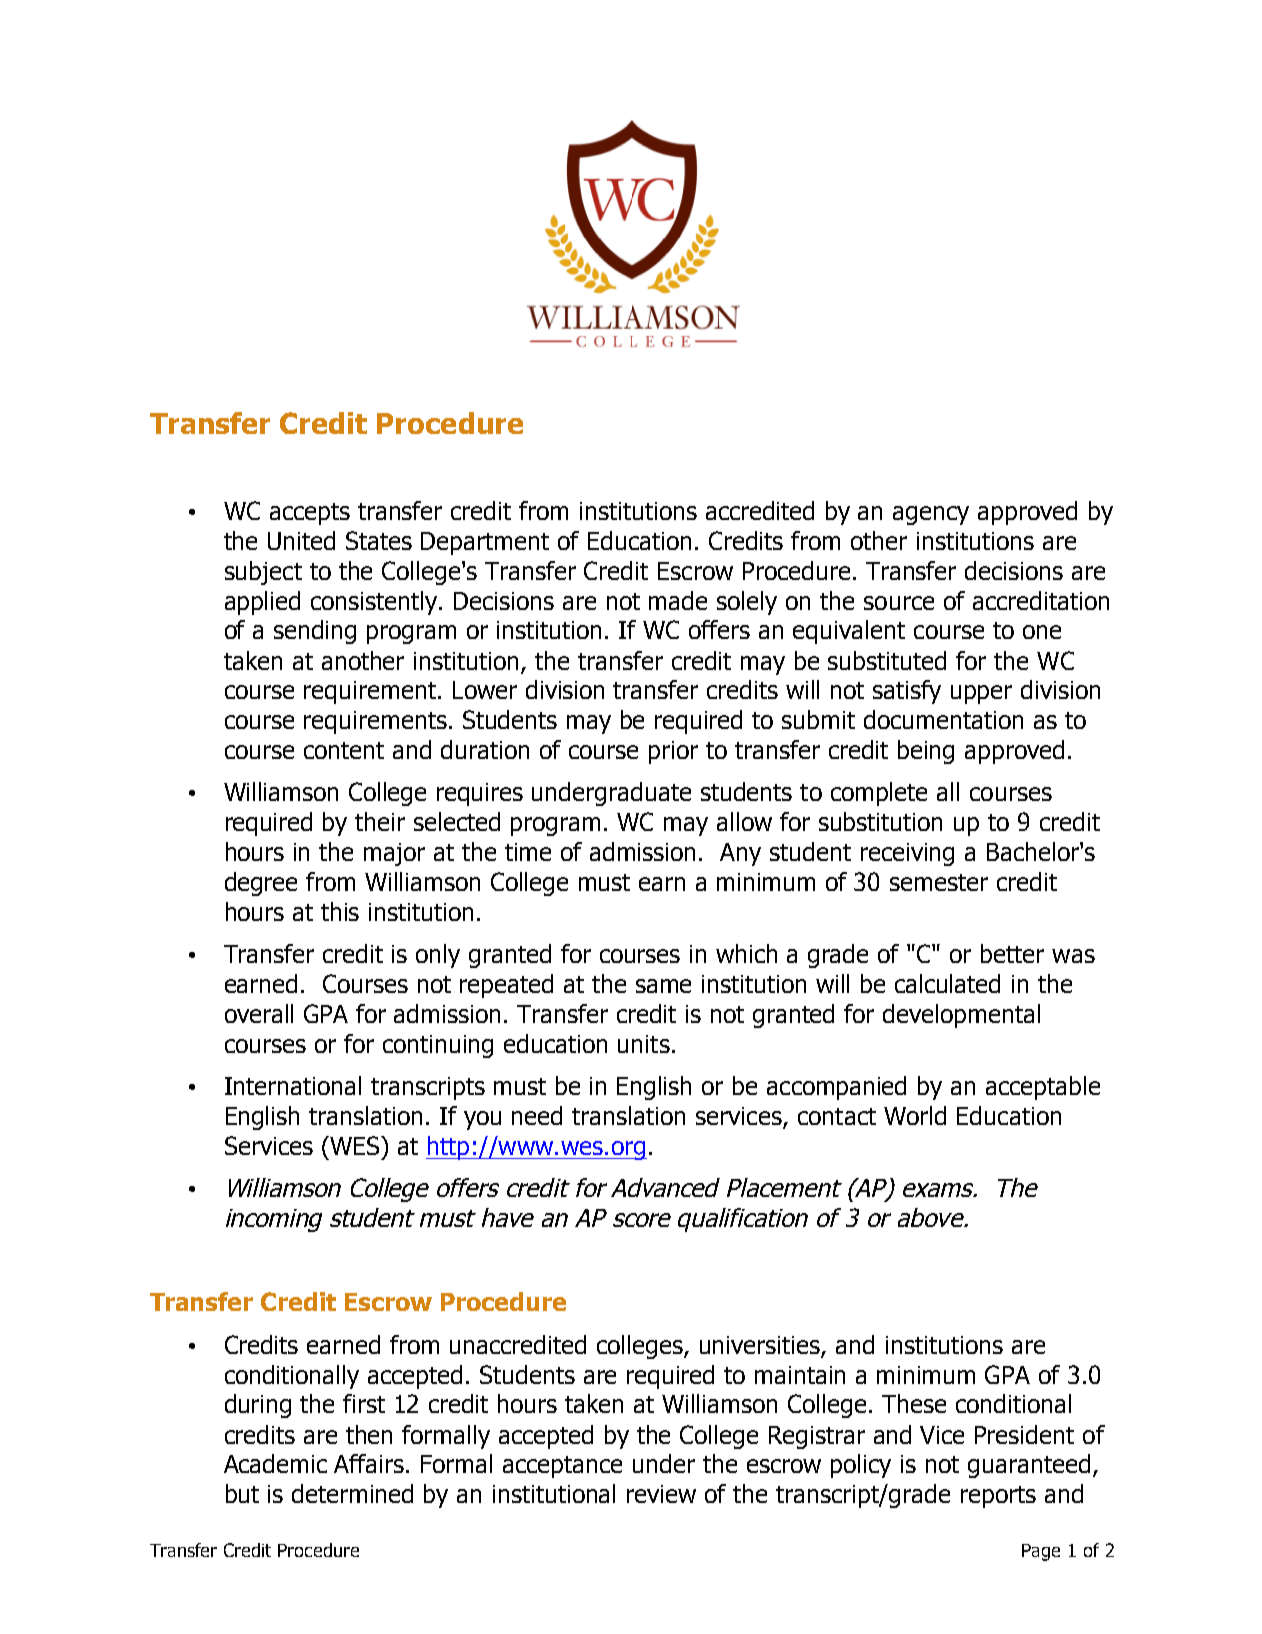 The height and width of the screenshot is (1634, 1262). I want to click on agency, so click(931, 515).
